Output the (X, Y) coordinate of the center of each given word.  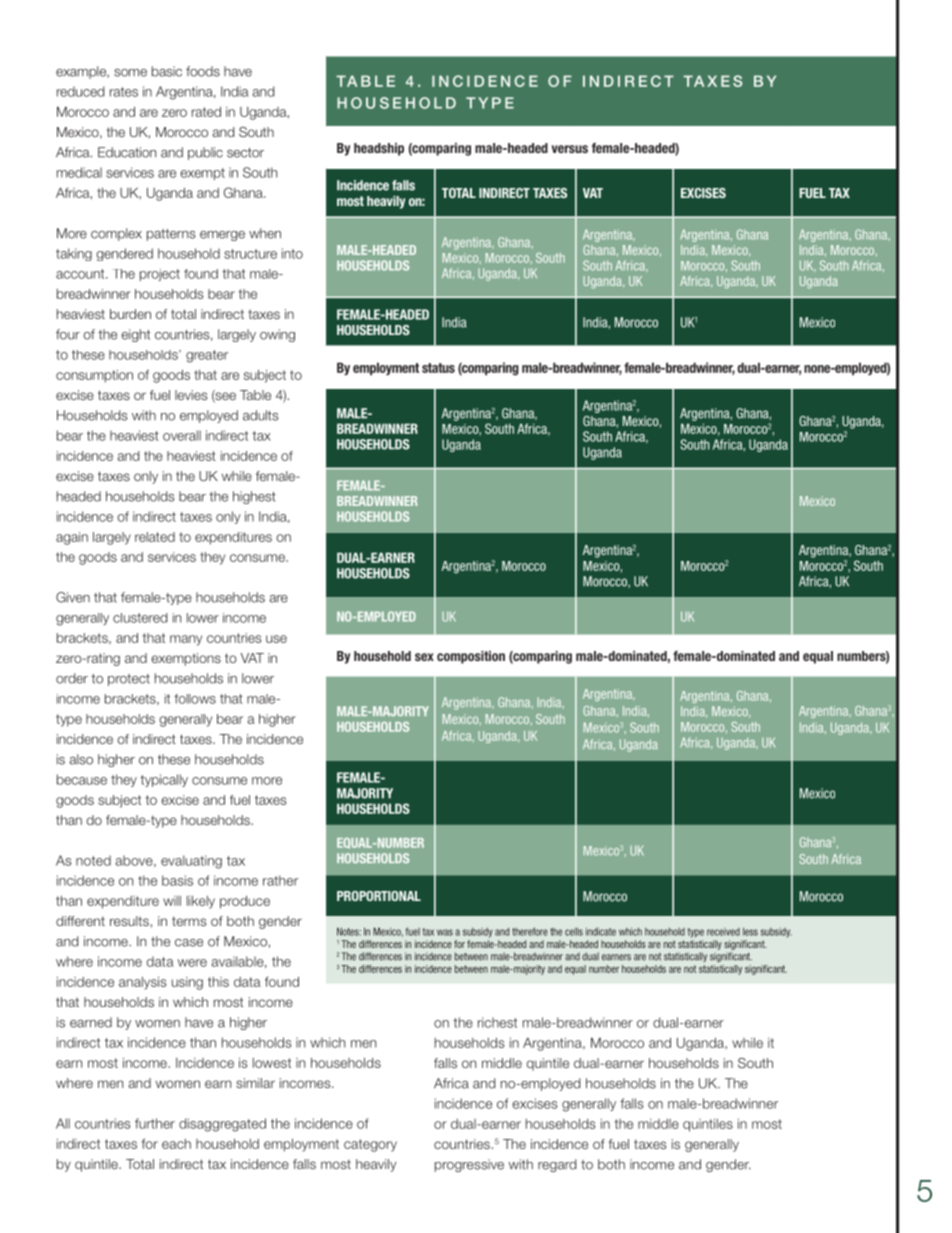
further (155, 1123)
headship (379, 149)
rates (124, 92)
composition (471, 657)
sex (424, 657)
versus (570, 149)
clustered (140, 618)
